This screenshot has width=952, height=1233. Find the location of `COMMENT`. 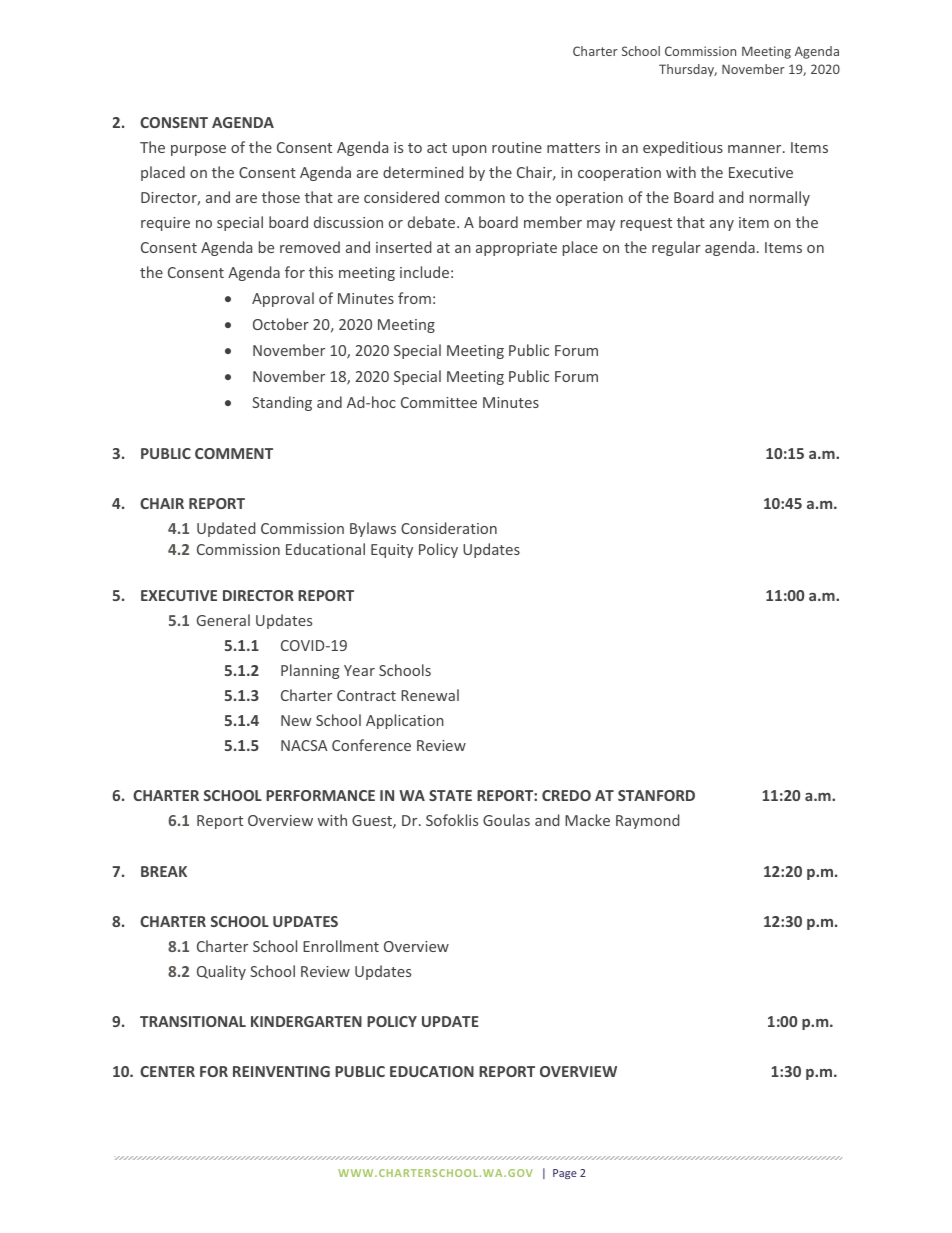

COMMENT is located at coordinates (234, 453).
